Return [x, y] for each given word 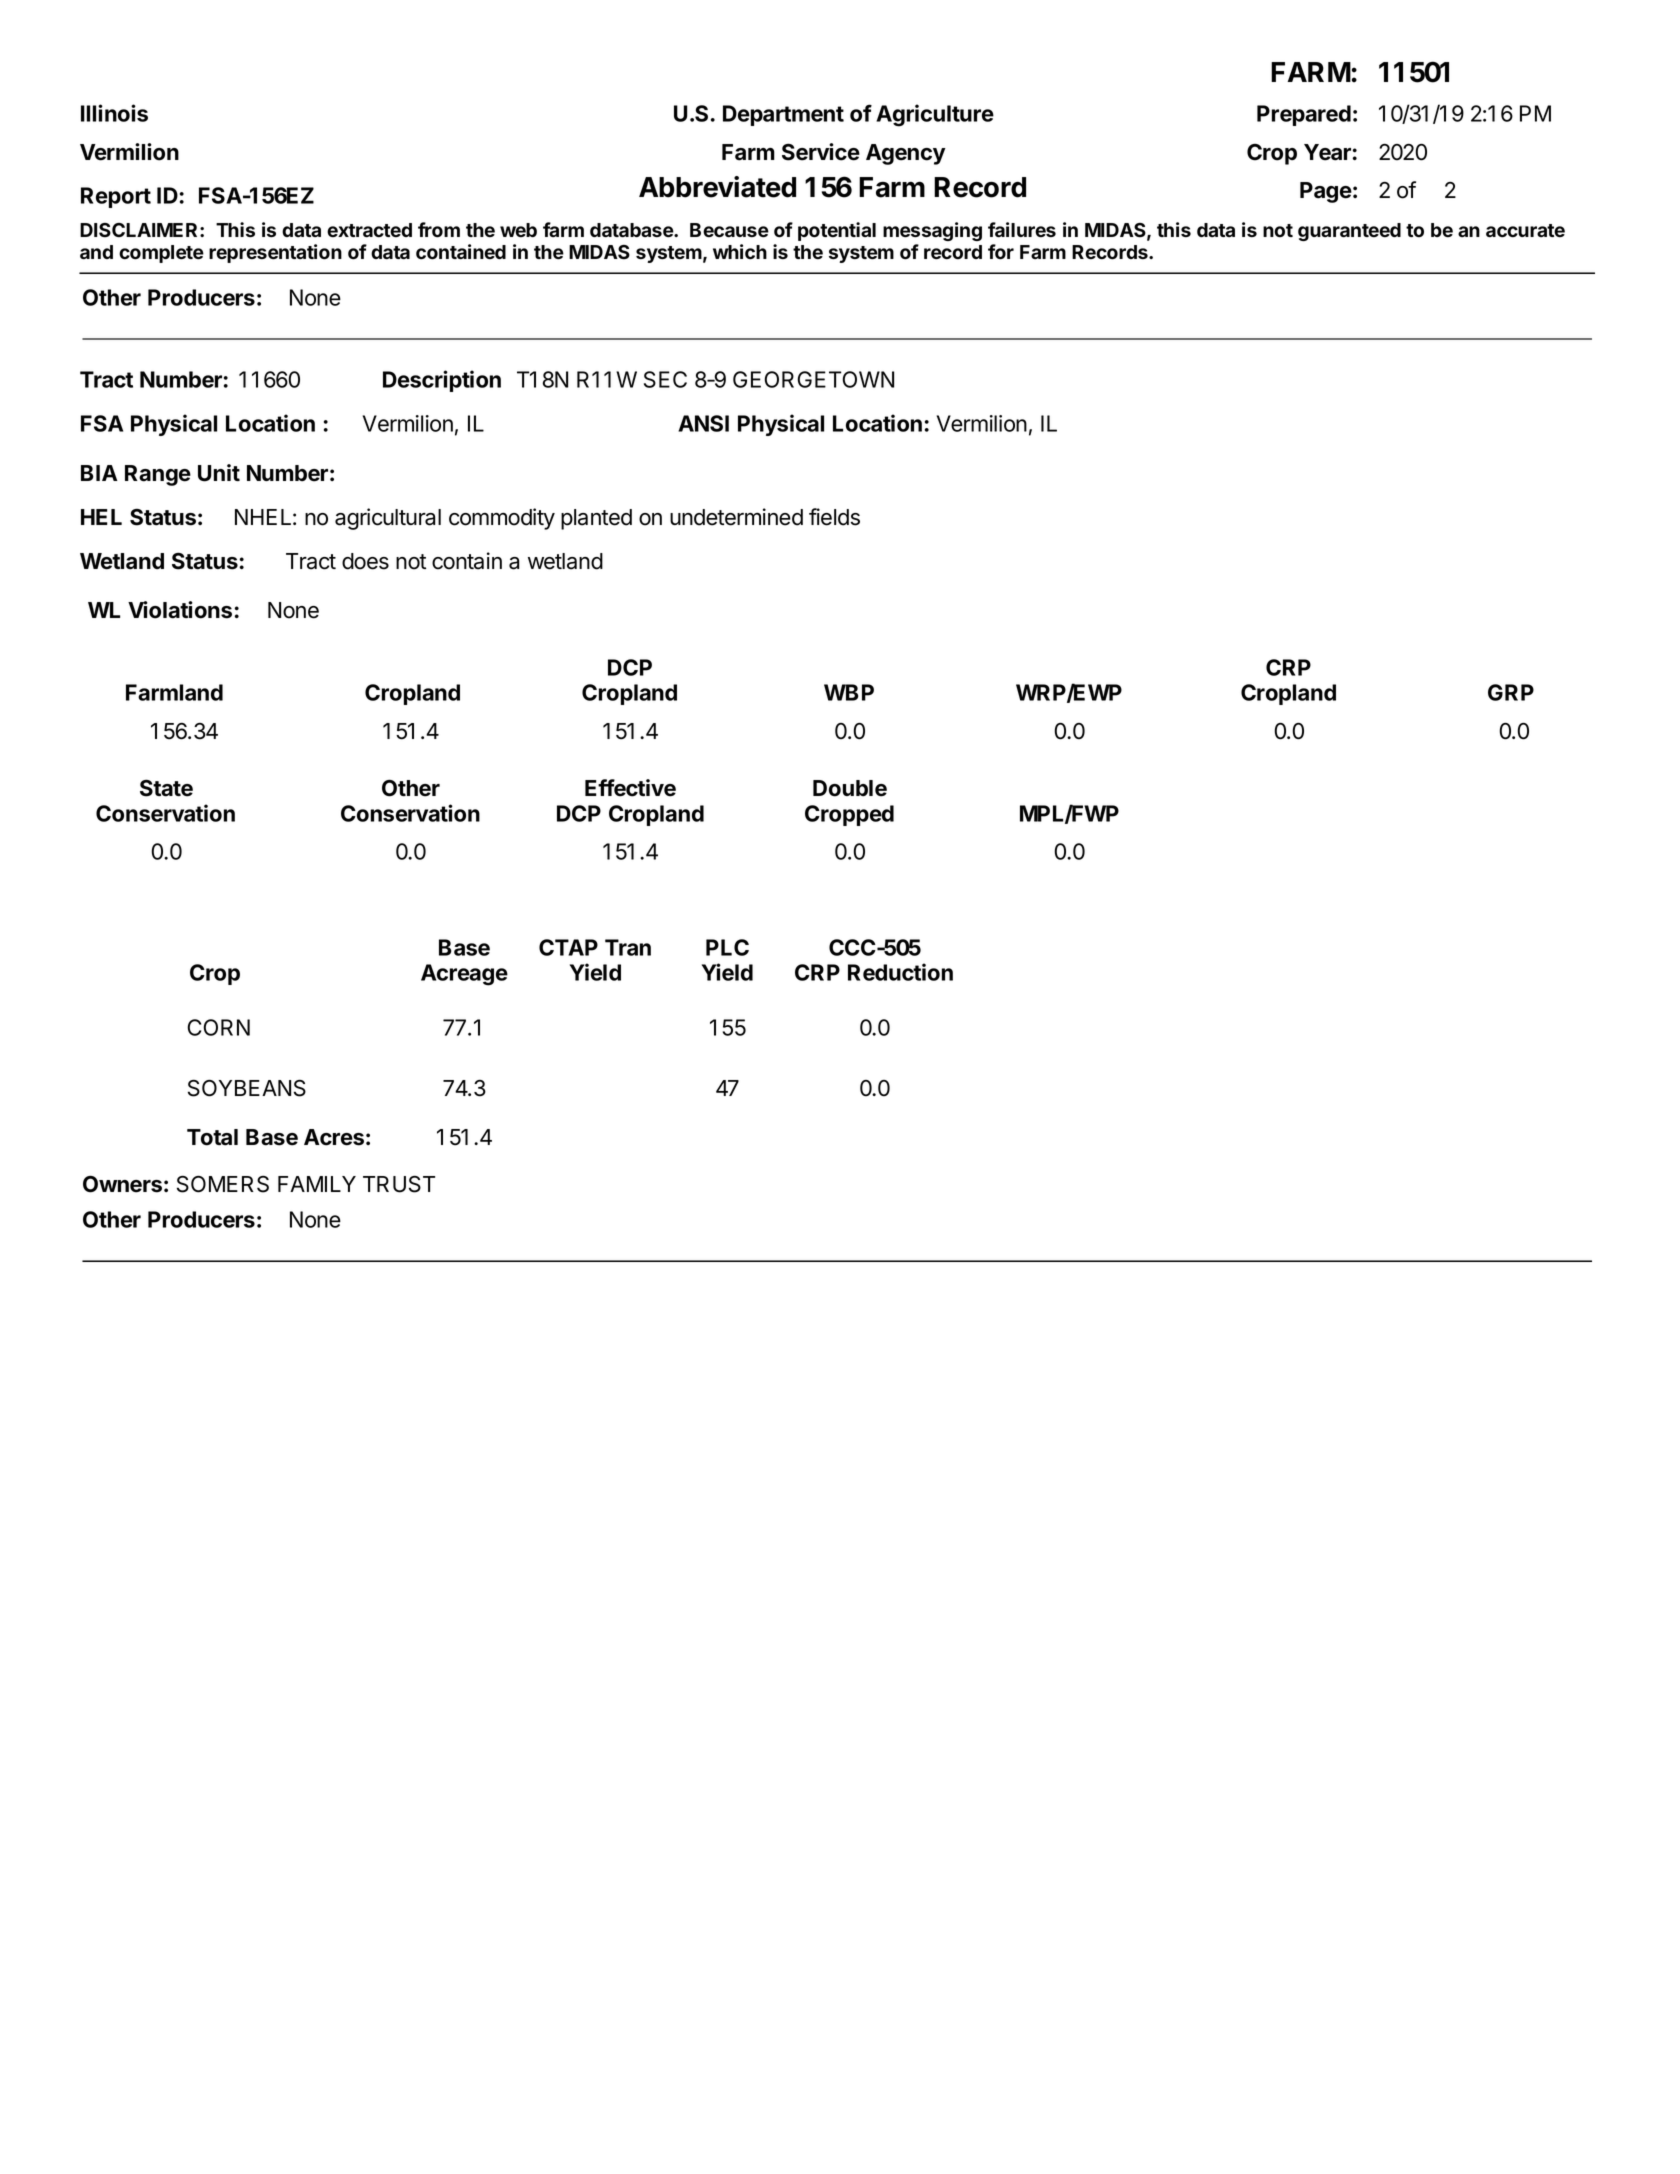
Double [850, 788]
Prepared [1304, 115]
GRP [1511, 692]
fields [834, 517]
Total [212, 1137]
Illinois [114, 113]
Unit [219, 473]
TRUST [399, 1184]
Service [821, 152]
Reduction [900, 972]
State [166, 788]
